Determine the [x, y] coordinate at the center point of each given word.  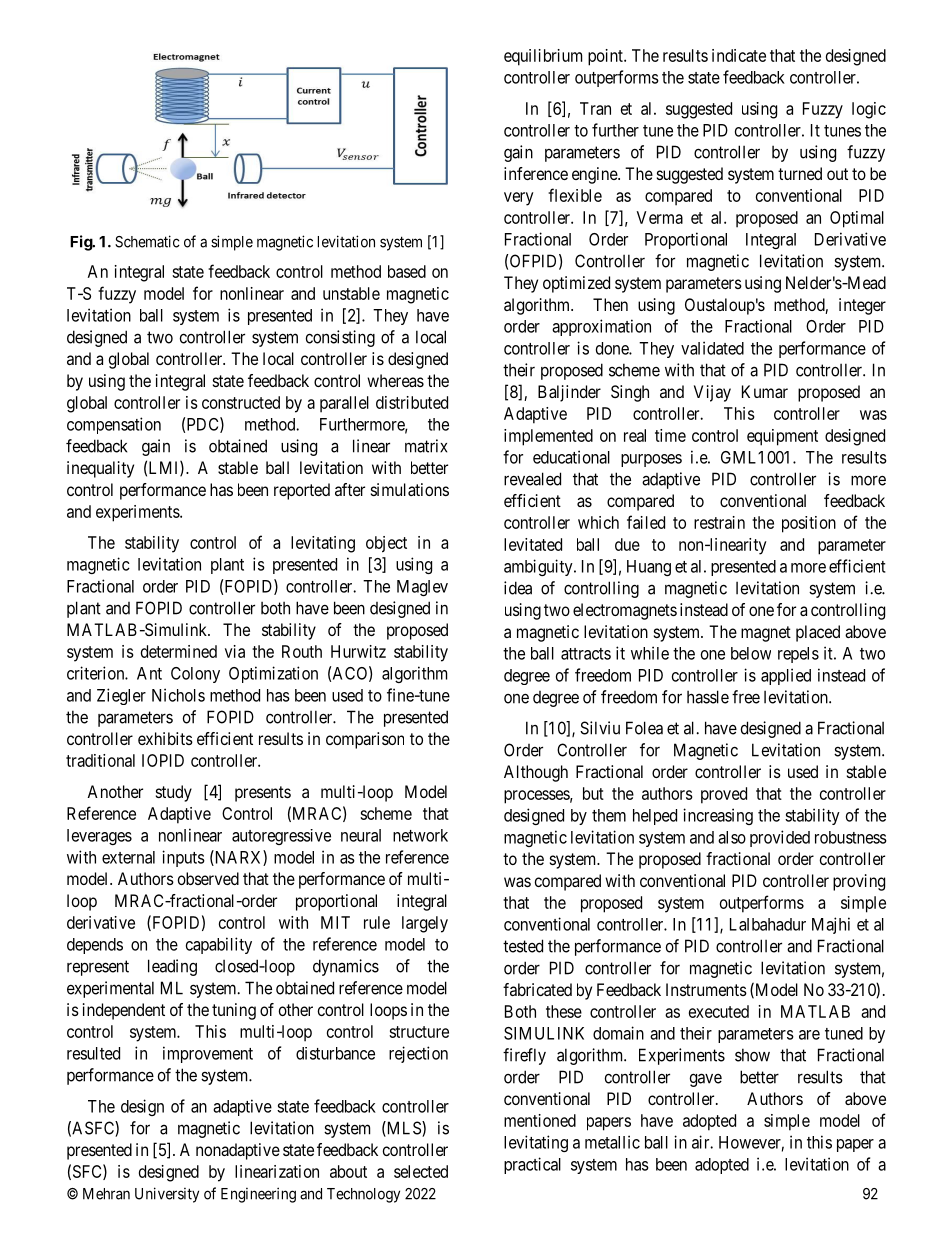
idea [518, 588]
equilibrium [543, 57]
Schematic [147, 241]
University [167, 1195]
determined [179, 651]
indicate [739, 55]
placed [818, 633]
